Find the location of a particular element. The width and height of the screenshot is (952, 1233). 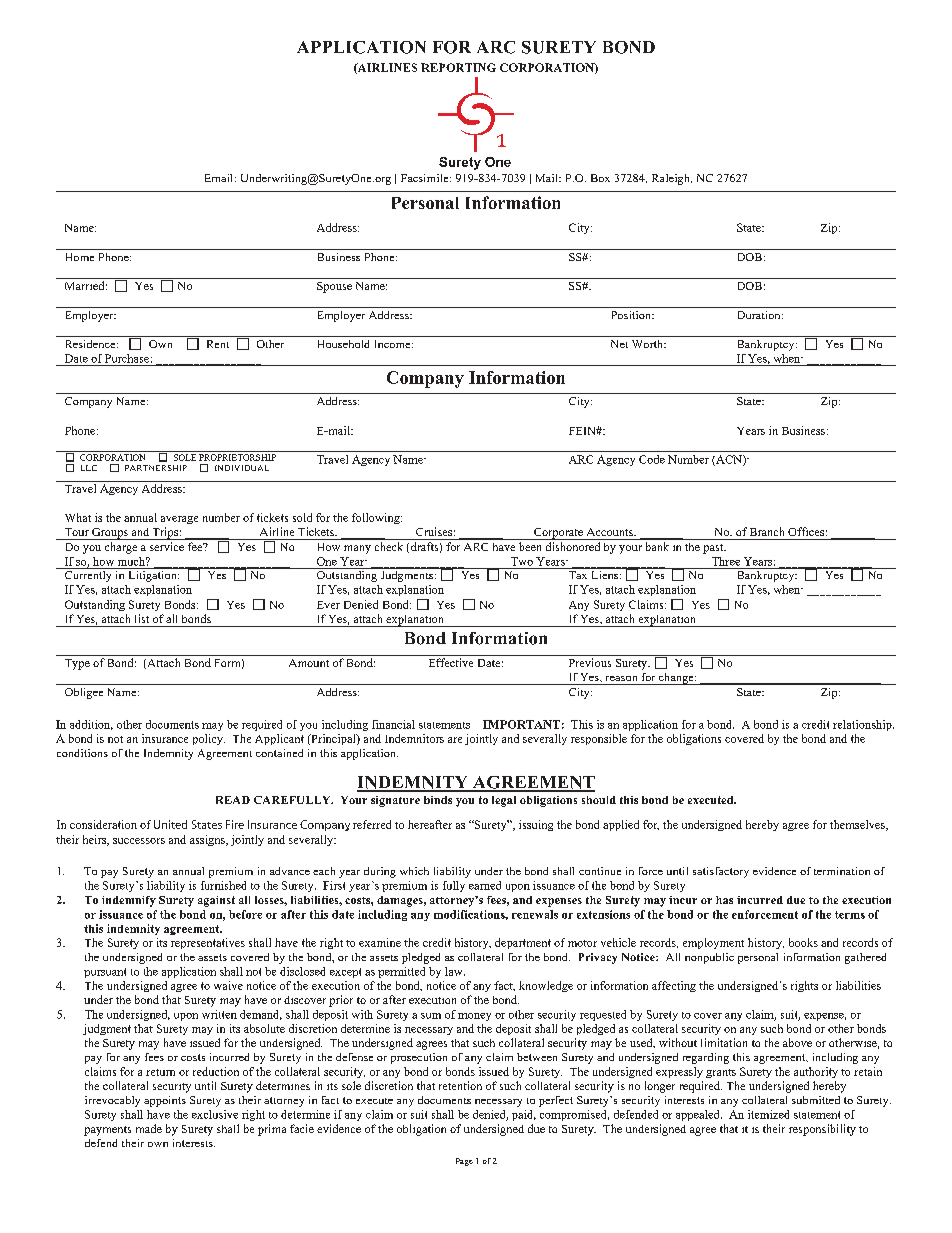

Page is located at coordinates (464, 1162).
